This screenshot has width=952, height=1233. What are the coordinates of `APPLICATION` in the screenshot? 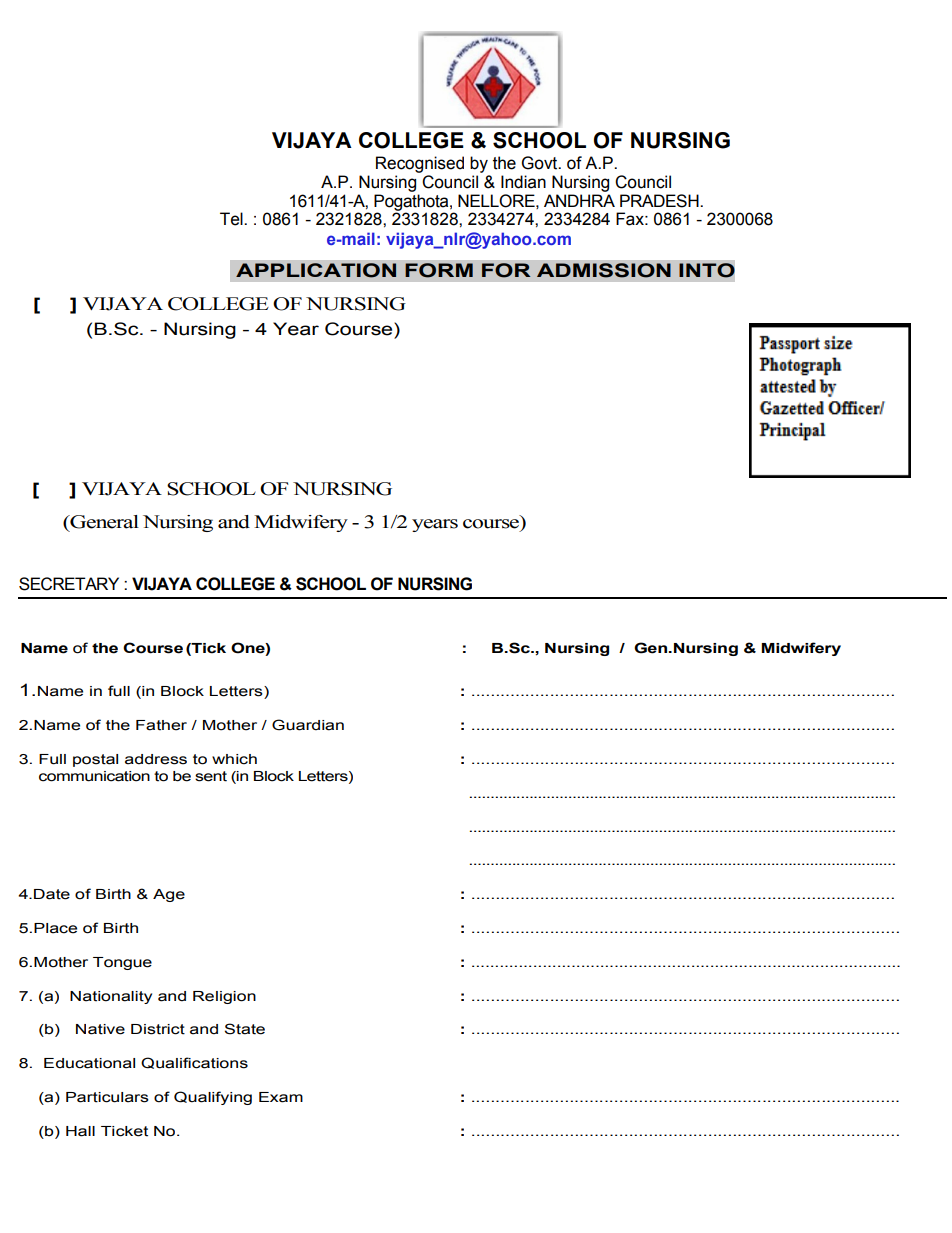 It's located at (316, 270).
